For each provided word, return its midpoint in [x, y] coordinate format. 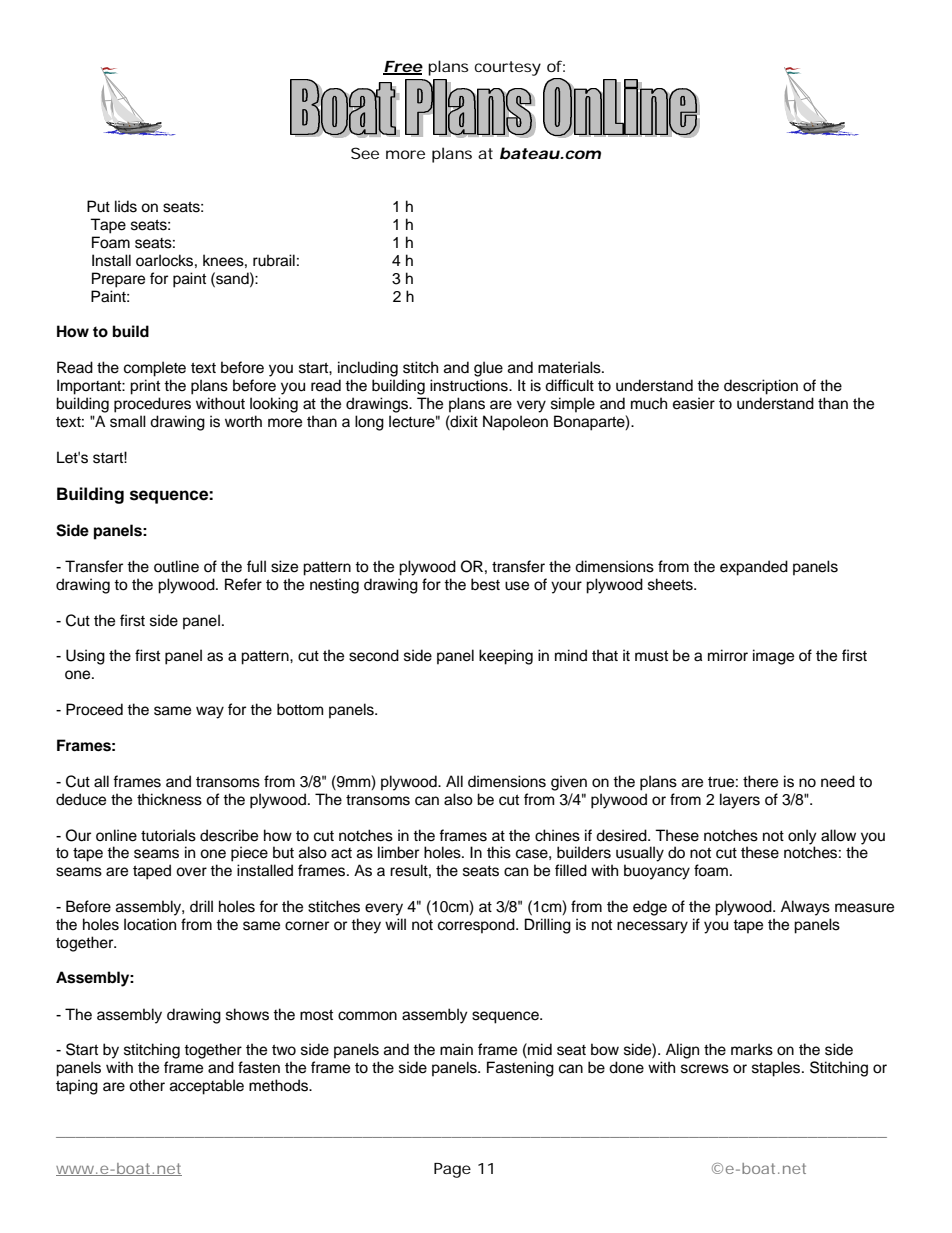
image [773, 657]
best [485, 584]
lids [126, 206]
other [147, 1085]
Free [403, 67]
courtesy [508, 68]
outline [176, 566]
